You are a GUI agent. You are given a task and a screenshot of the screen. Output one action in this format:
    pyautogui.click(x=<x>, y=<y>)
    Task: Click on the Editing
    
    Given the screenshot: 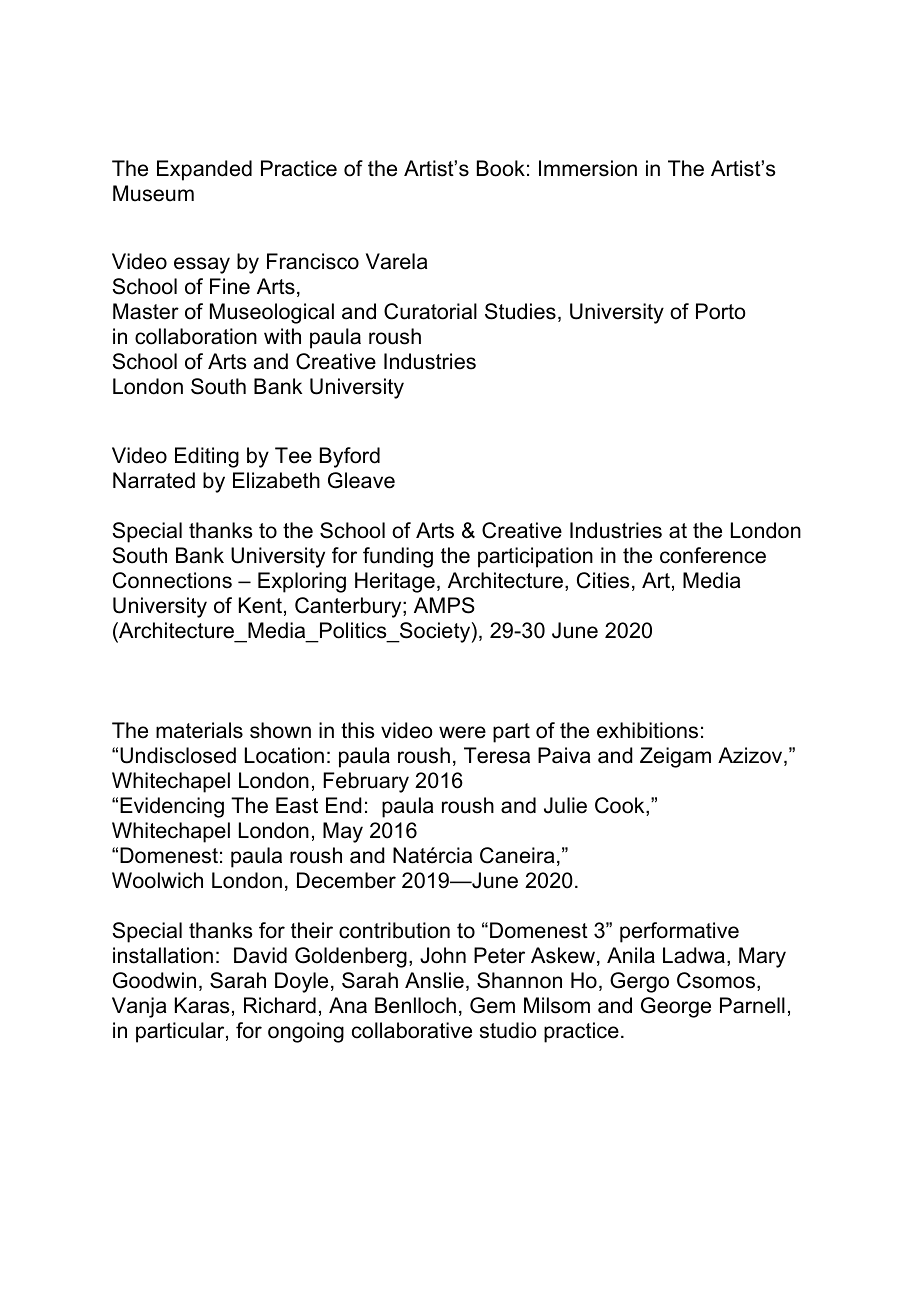 What is the action you would take?
    pyautogui.click(x=207, y=457)
